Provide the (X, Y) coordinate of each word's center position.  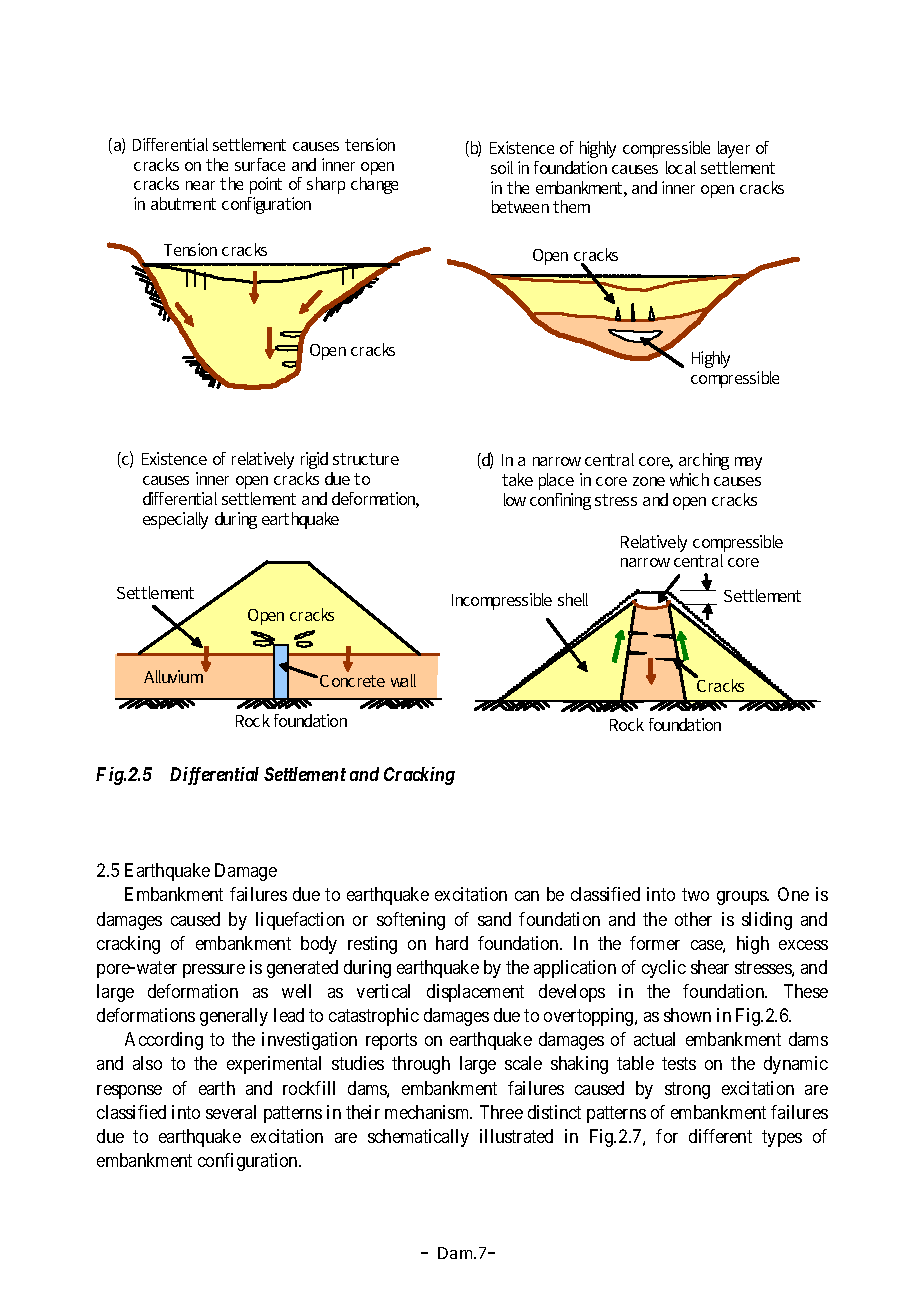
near (200, 185)
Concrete (352, 681)
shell (573, 599)
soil (502, 167)
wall (403, 680)
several (231, 1112)
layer (734, 149)
